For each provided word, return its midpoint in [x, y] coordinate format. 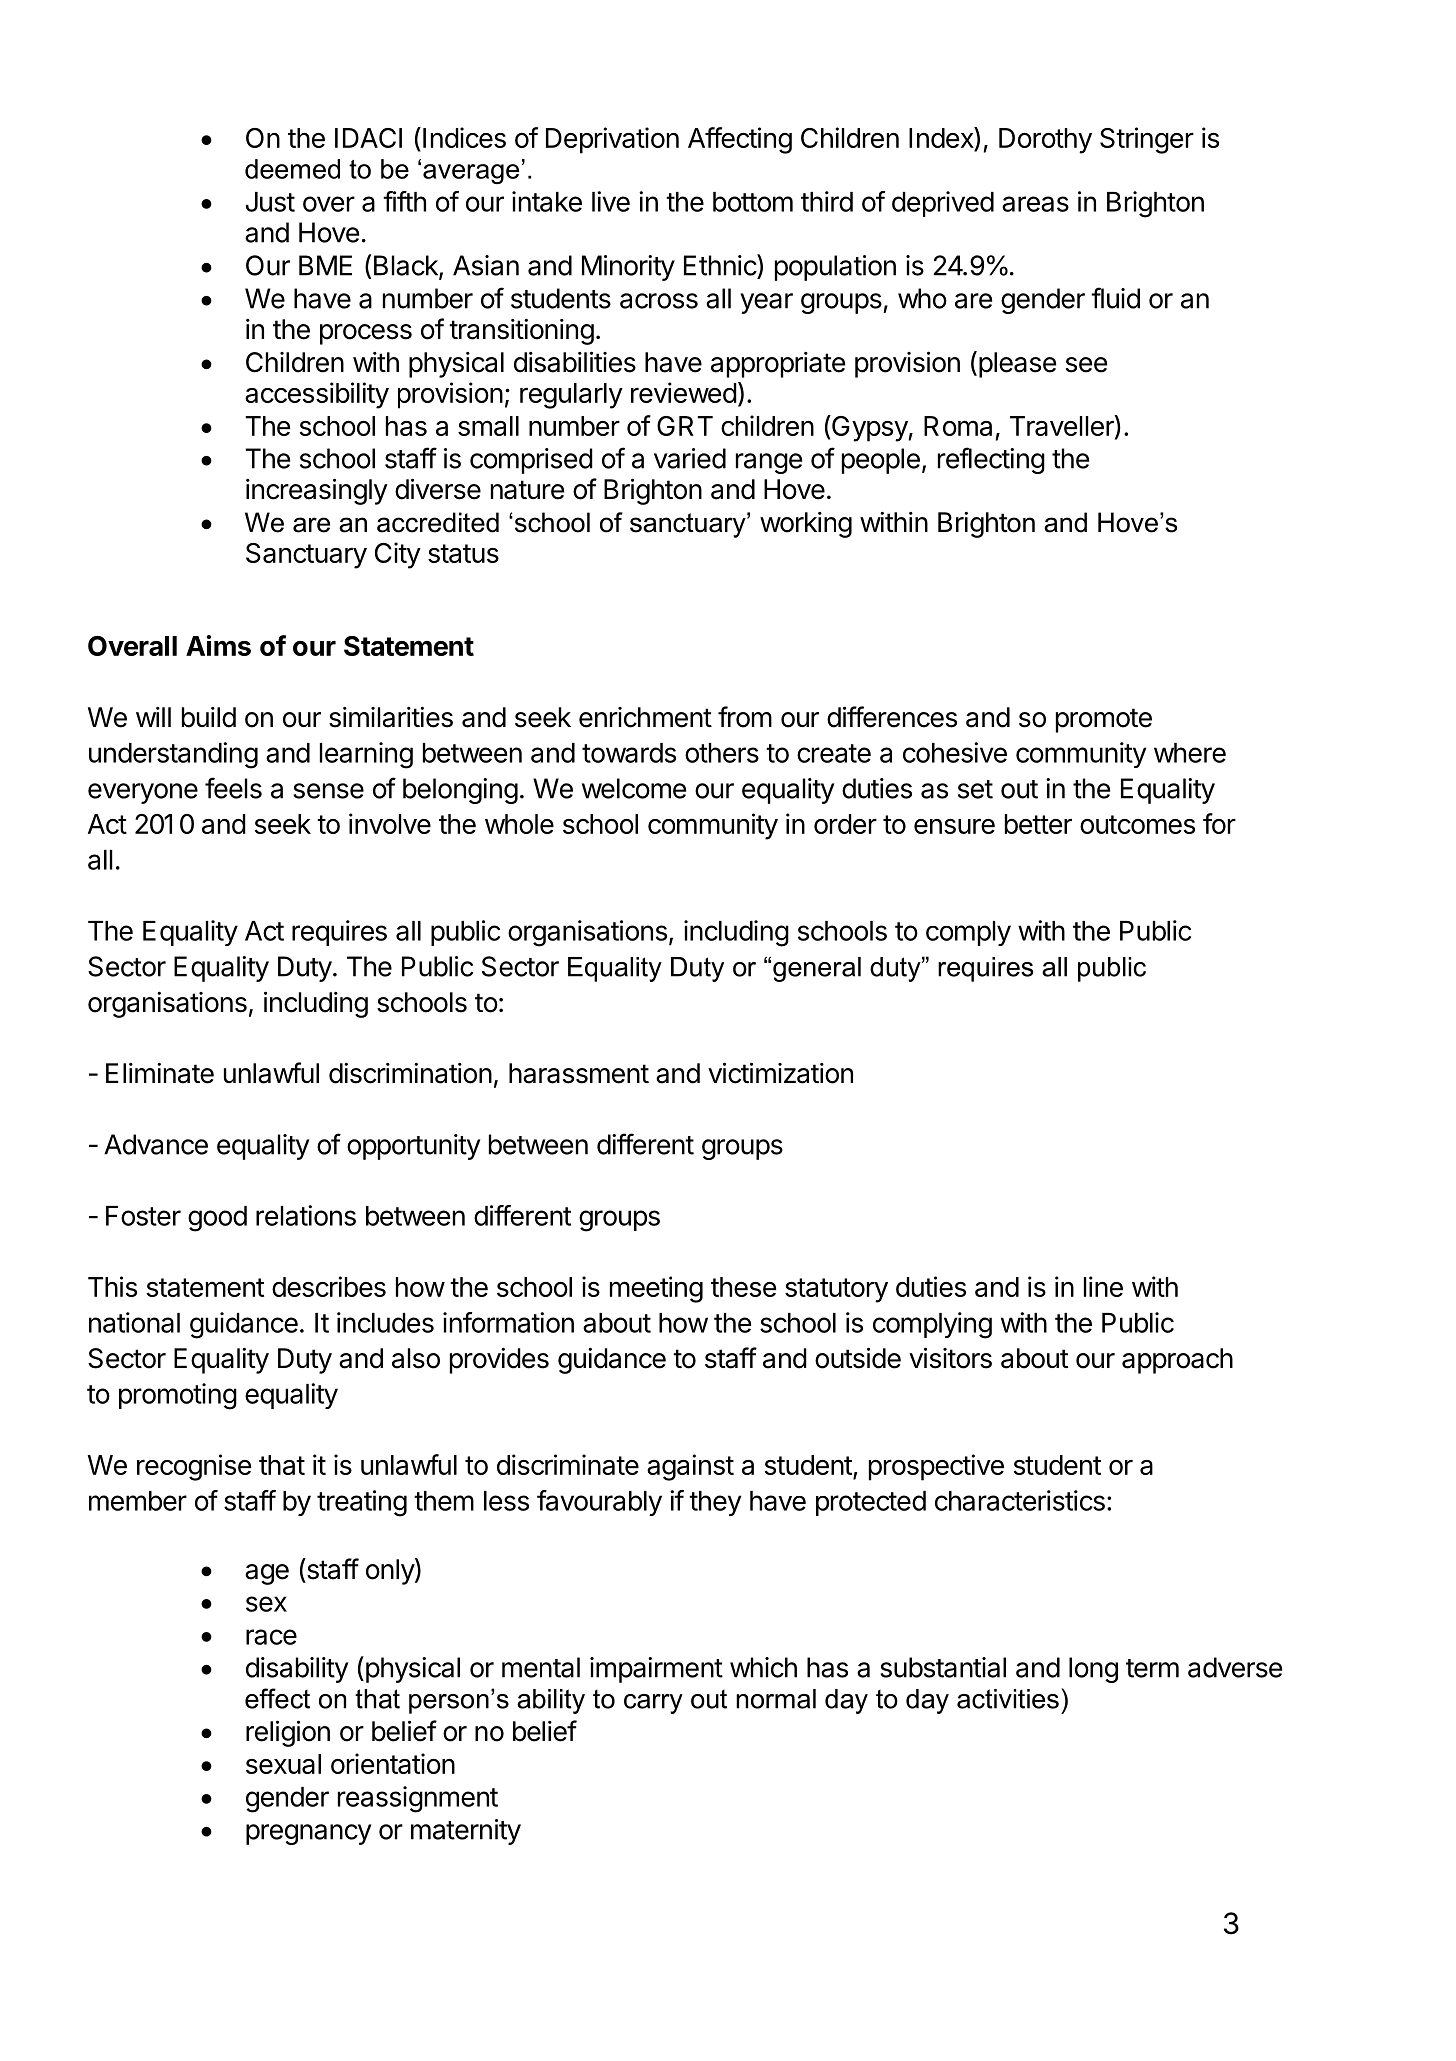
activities [1008, 1699]
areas [1035, 204]
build [209, 717]
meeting [656, 1289]
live [611, 201]
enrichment [645, 717]
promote [1104, 720]
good [217, 1219]
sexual [283, 1764]
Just [270, 202]
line [1103, 1286]
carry [653, 1704]
